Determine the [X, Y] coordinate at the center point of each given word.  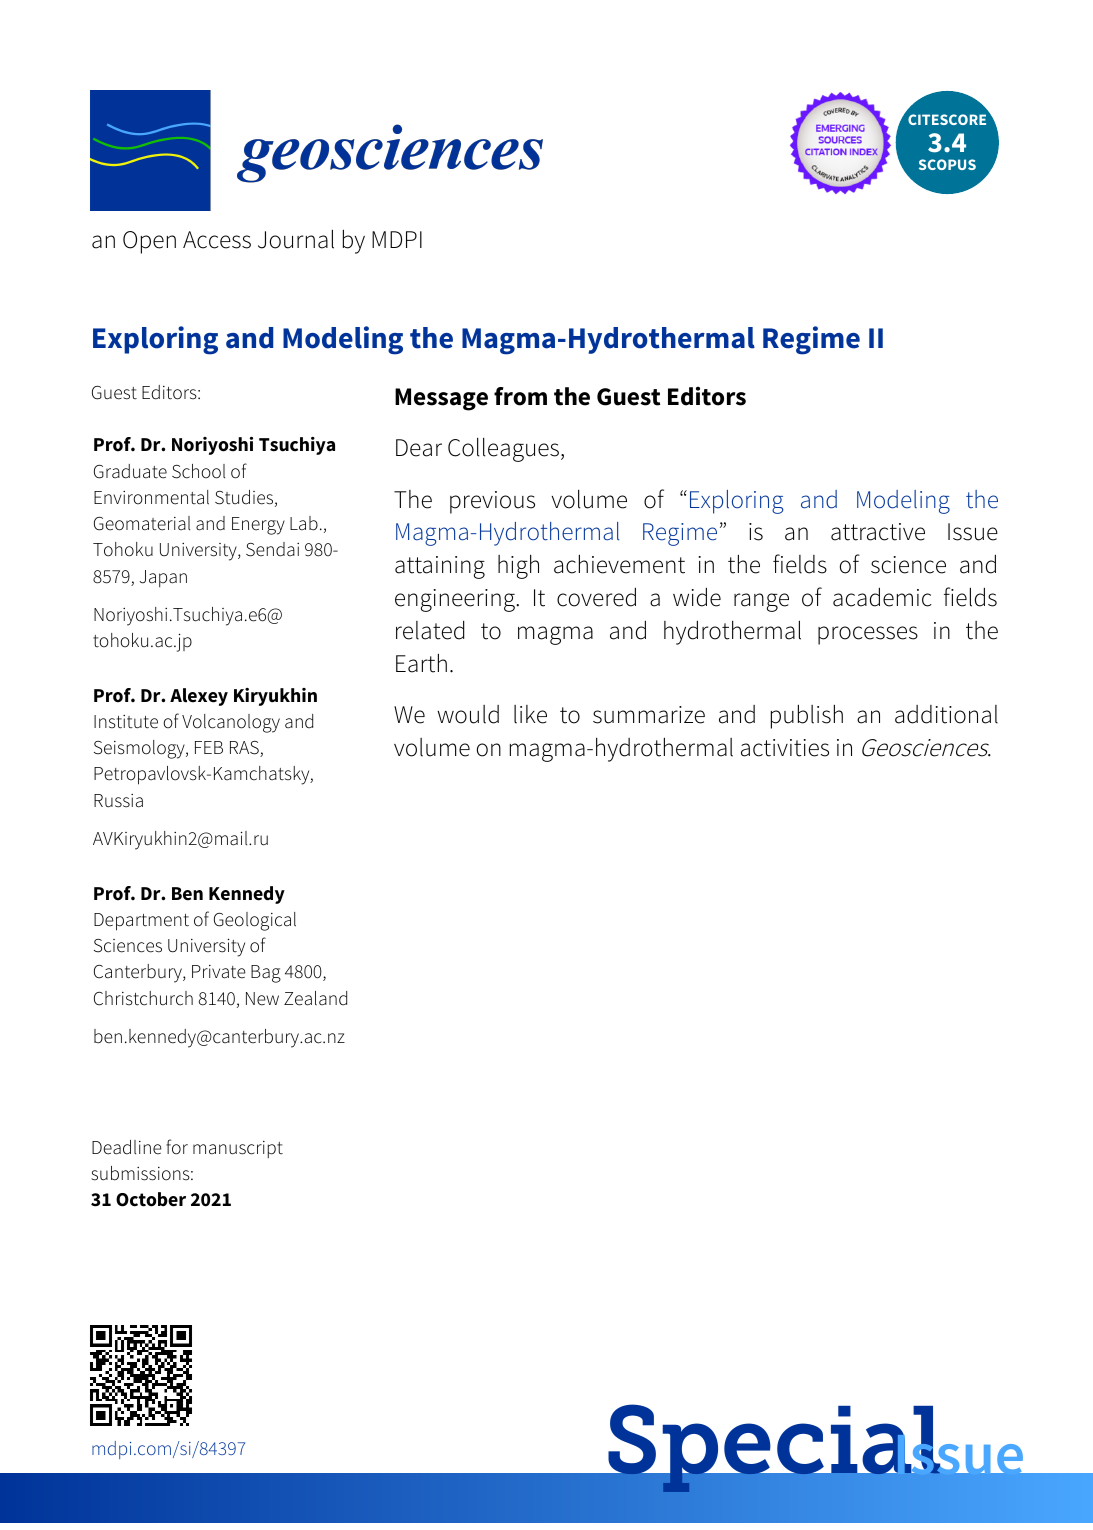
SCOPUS [947, 164]
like [530, 714]
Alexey [199, 697]
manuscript [238, 1149]
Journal [296, 239]
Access [217, 240]
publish [807, 716]
